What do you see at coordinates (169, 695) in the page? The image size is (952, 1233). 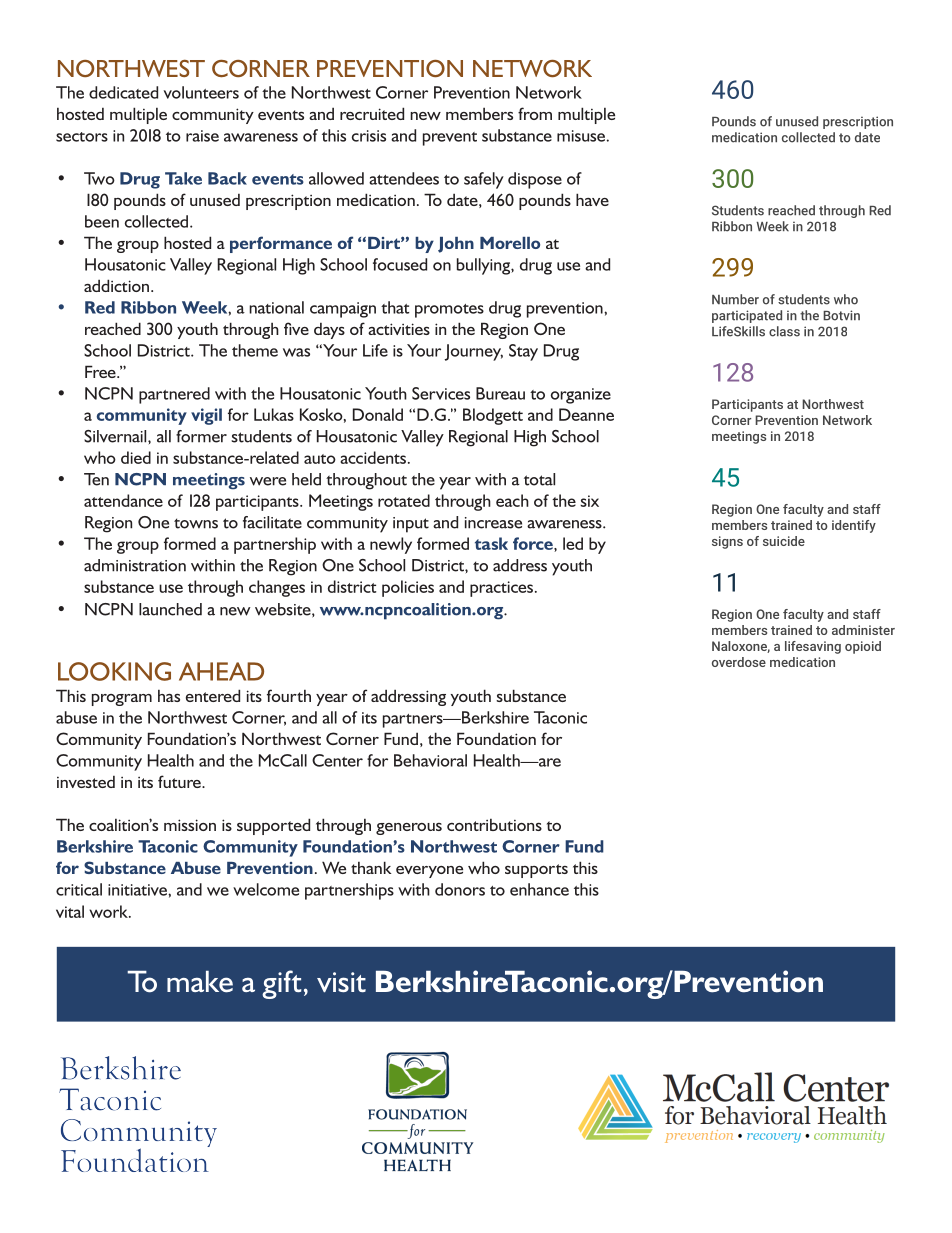 I see `has` at bounding box center [169, 695].
